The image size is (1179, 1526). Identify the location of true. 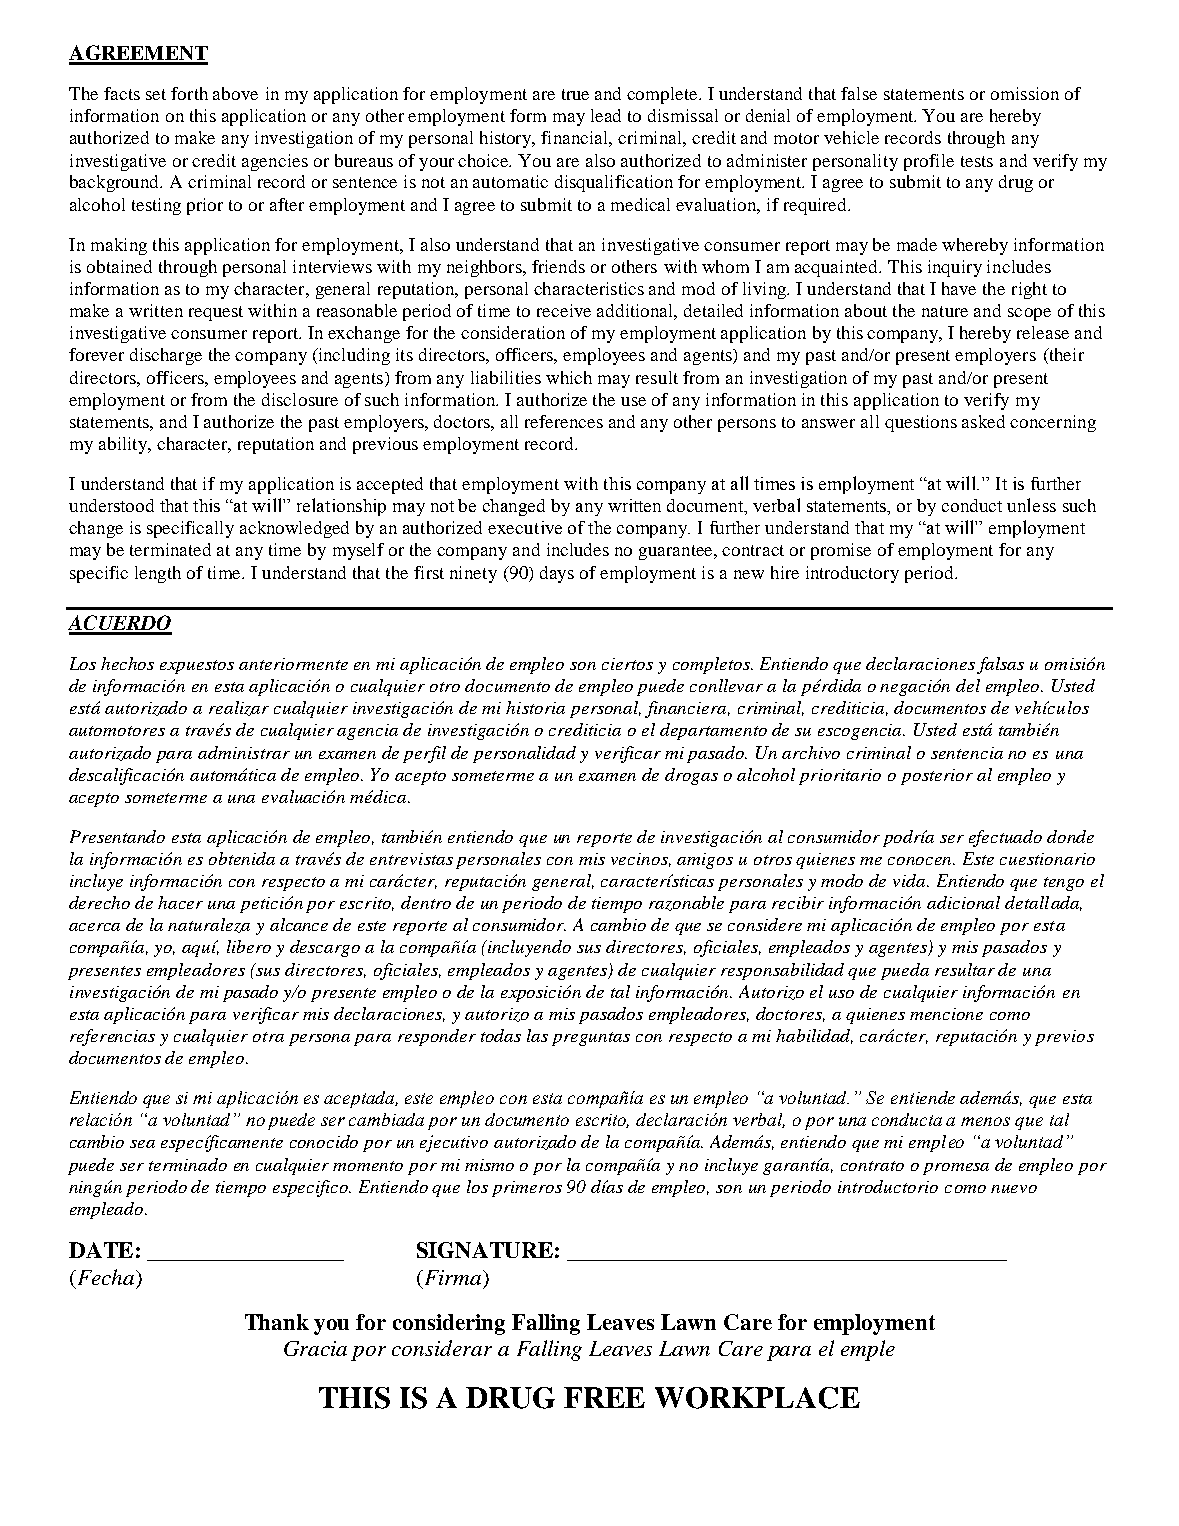
(575, 94).
